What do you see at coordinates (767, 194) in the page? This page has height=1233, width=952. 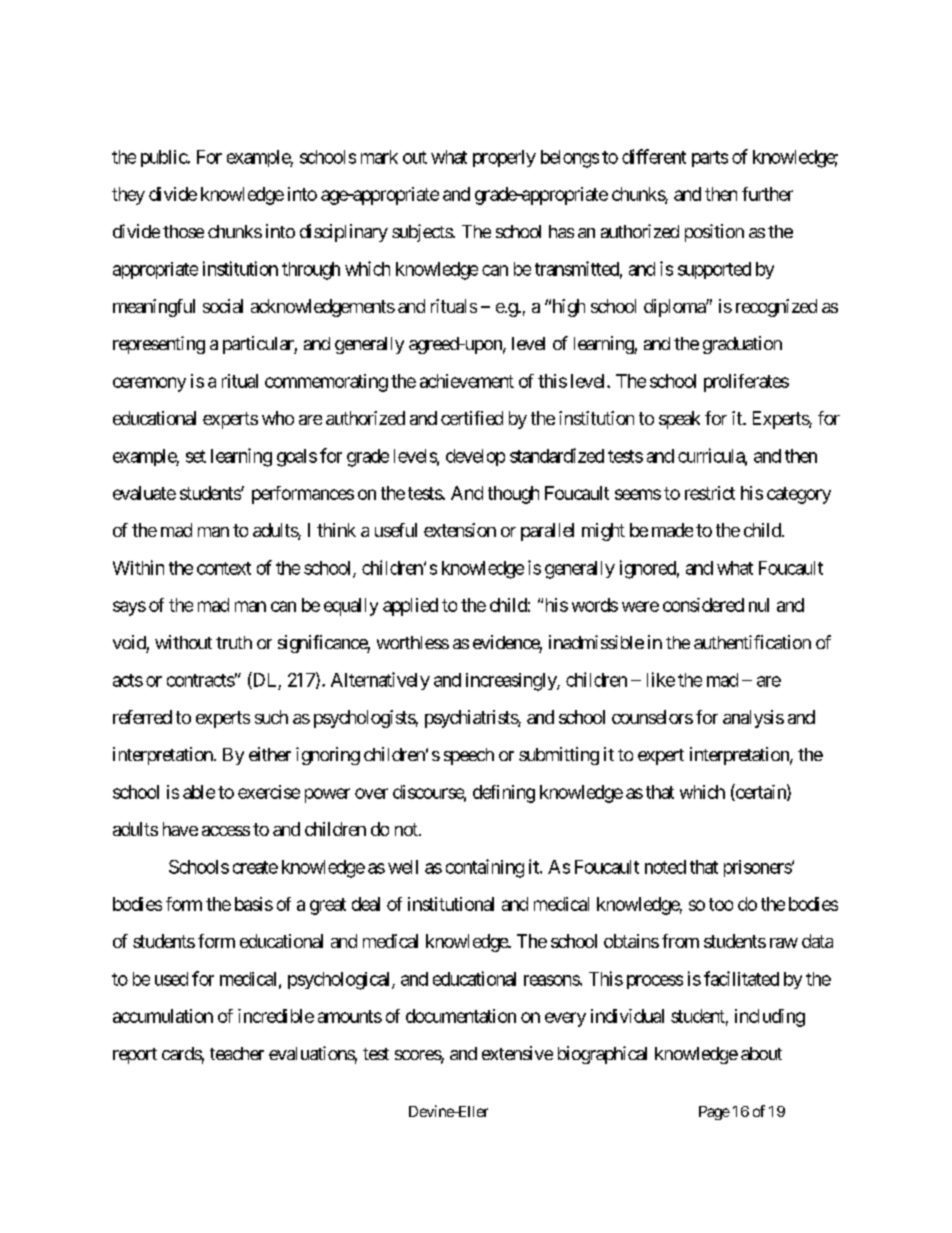 I see `further` at bounding box center [767, 194].
